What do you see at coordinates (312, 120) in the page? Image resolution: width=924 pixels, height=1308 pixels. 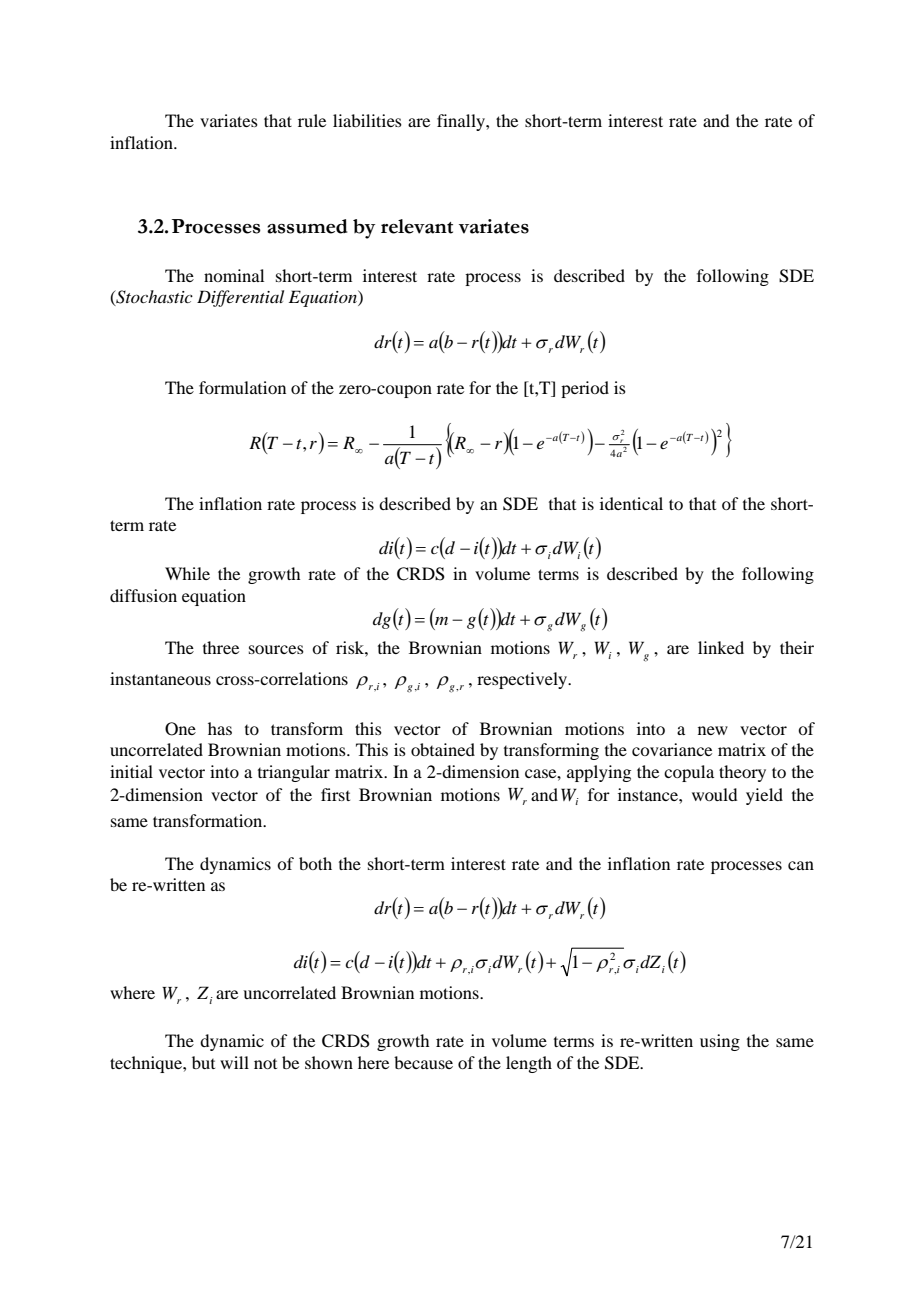 I see `rule` at bounding box center [312, 120].
